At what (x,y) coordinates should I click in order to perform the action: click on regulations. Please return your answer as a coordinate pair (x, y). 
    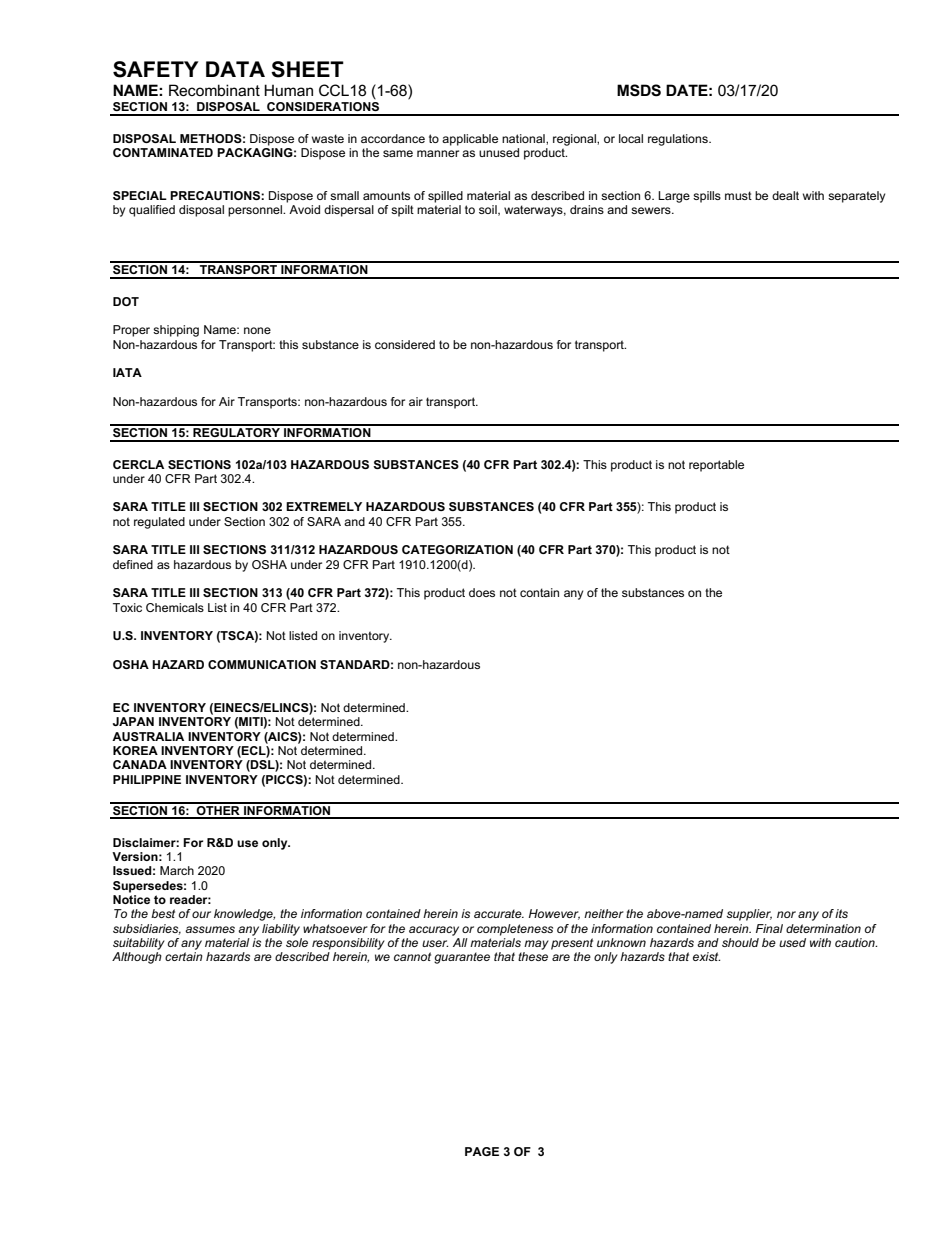
    Looking at the image, I should click on (679, 140).
